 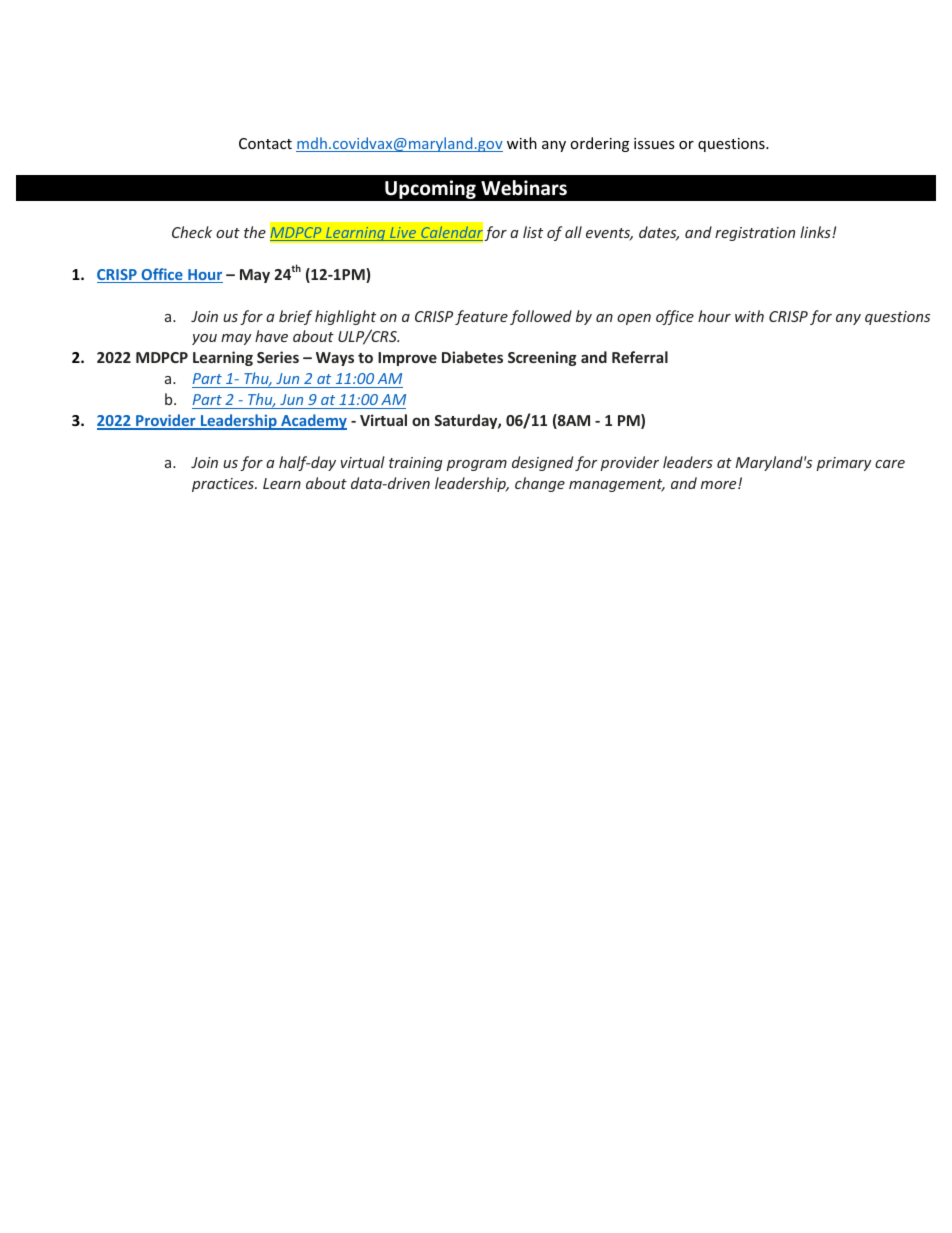 I want to click on list, so click(x=533, y=232).
